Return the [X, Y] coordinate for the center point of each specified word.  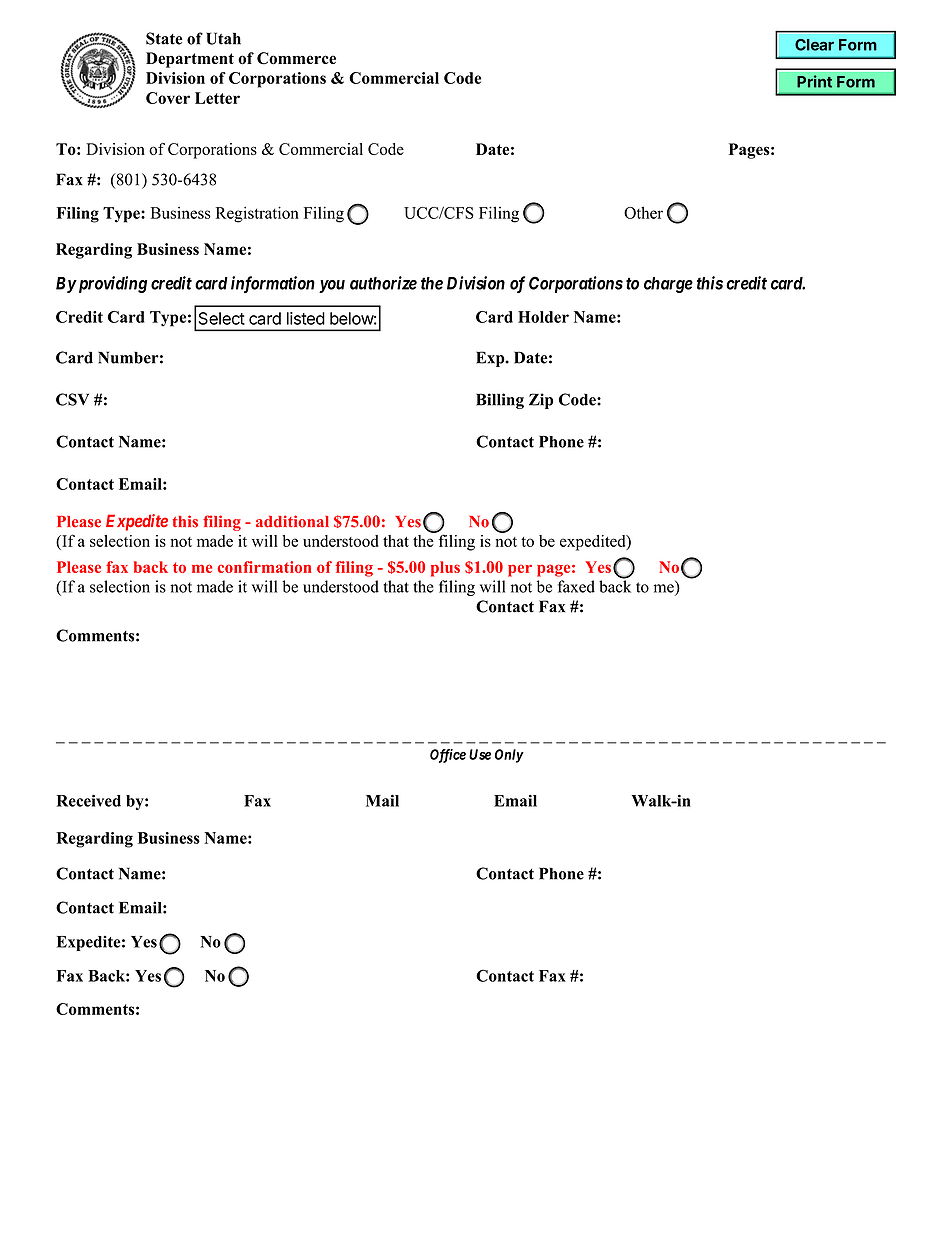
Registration [257, 214]
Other [643, 212]
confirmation [264, 567]
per [520, 570]
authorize [383, 283]
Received [89, 801]
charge [668, 285]
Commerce [296, 58]
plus [445, 569]
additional [292, 521]
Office [448, 756]
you [332, 286]
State [164, 38]
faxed [576, 586]
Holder [543, 317]
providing [111, 284]
